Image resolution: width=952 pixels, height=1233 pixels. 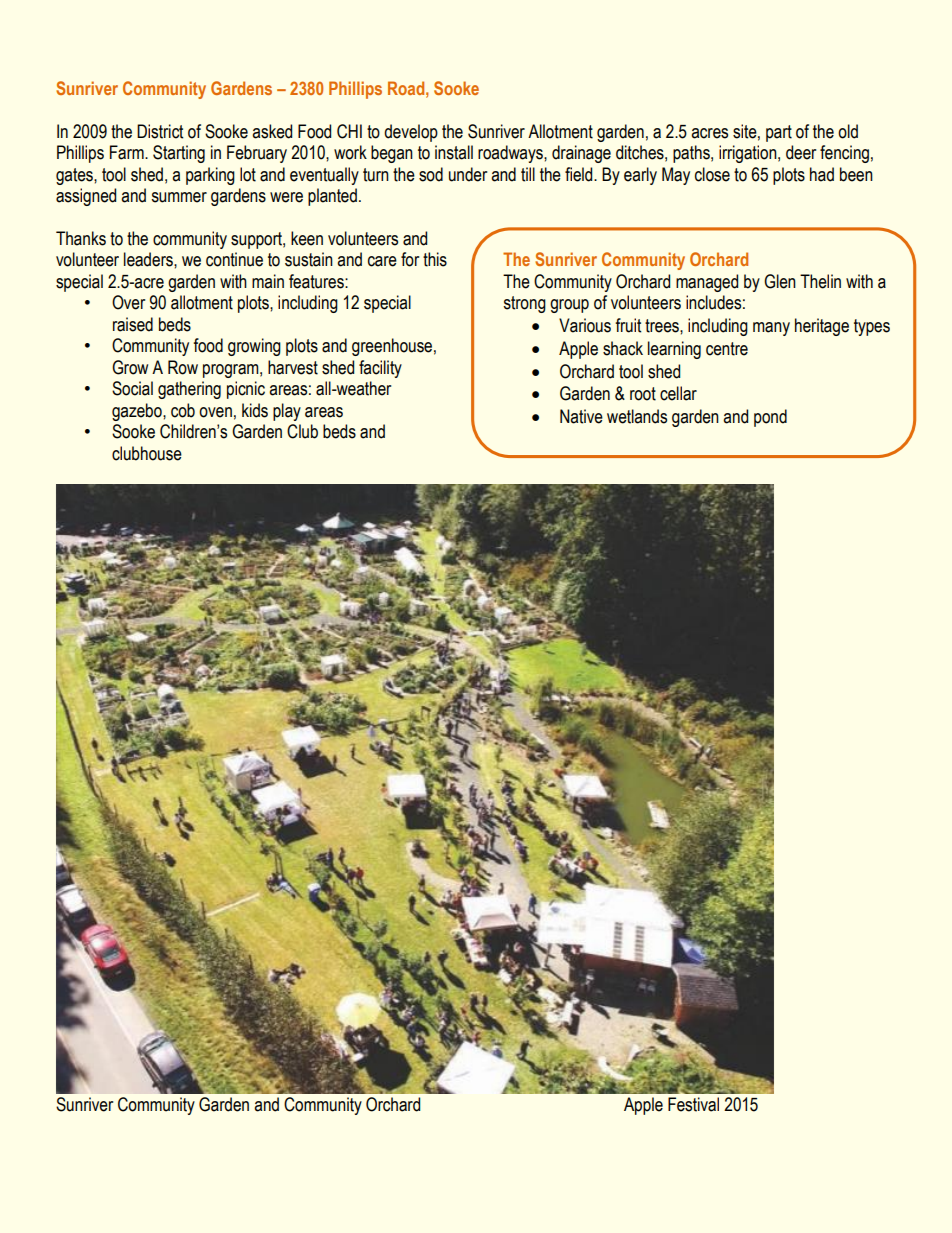 What do you see at coordinates (727, 349) in the screenshot?
I see `centre` at bounding box center [727, 349].
